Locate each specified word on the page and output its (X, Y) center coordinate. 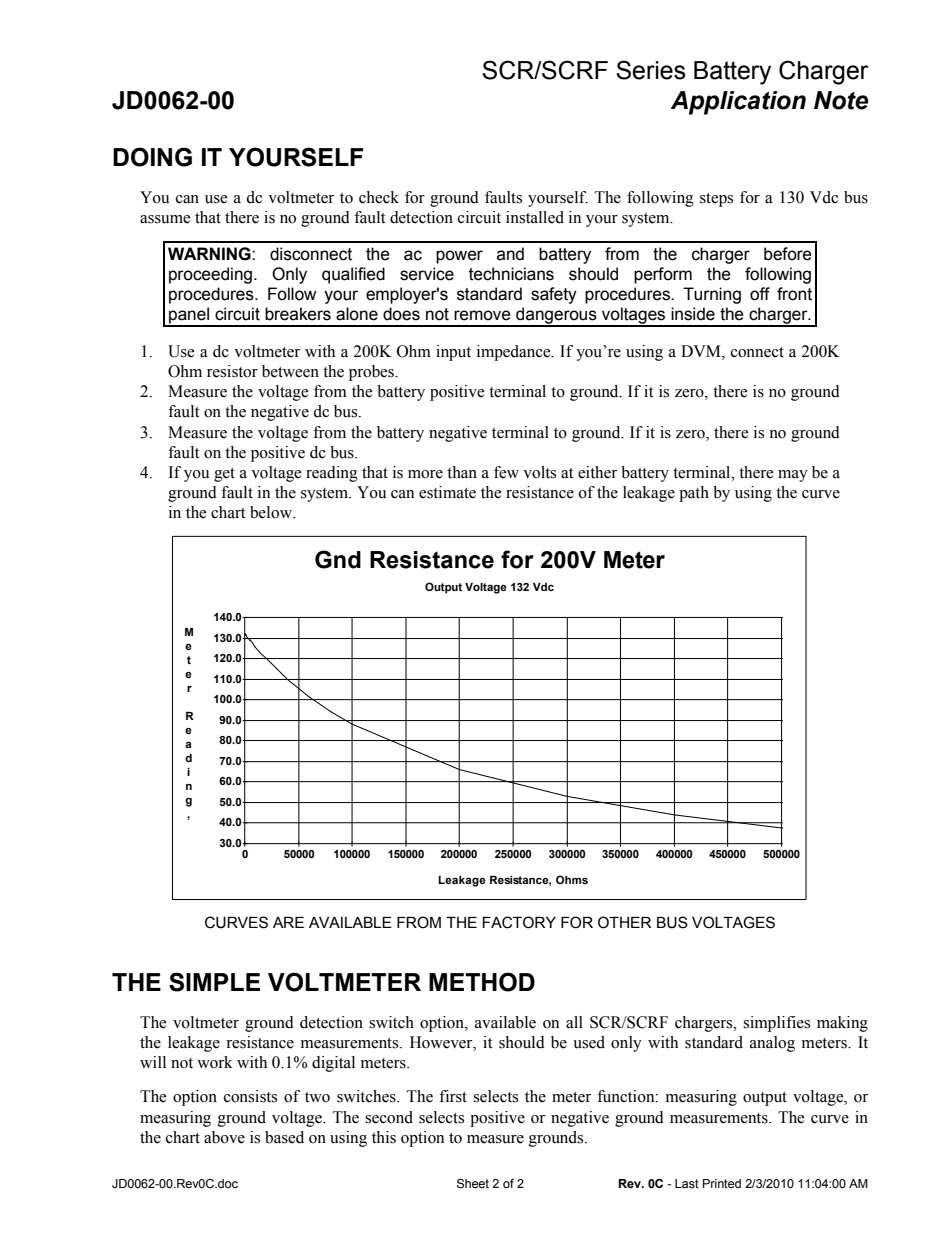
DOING (152, 157)
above (224, 1137)
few (506, 472)
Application (738, 103)
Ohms (572, 879)
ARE (288, 922)
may (793, 476)
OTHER (624, 922)
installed (535, 217)
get (224, 475)
